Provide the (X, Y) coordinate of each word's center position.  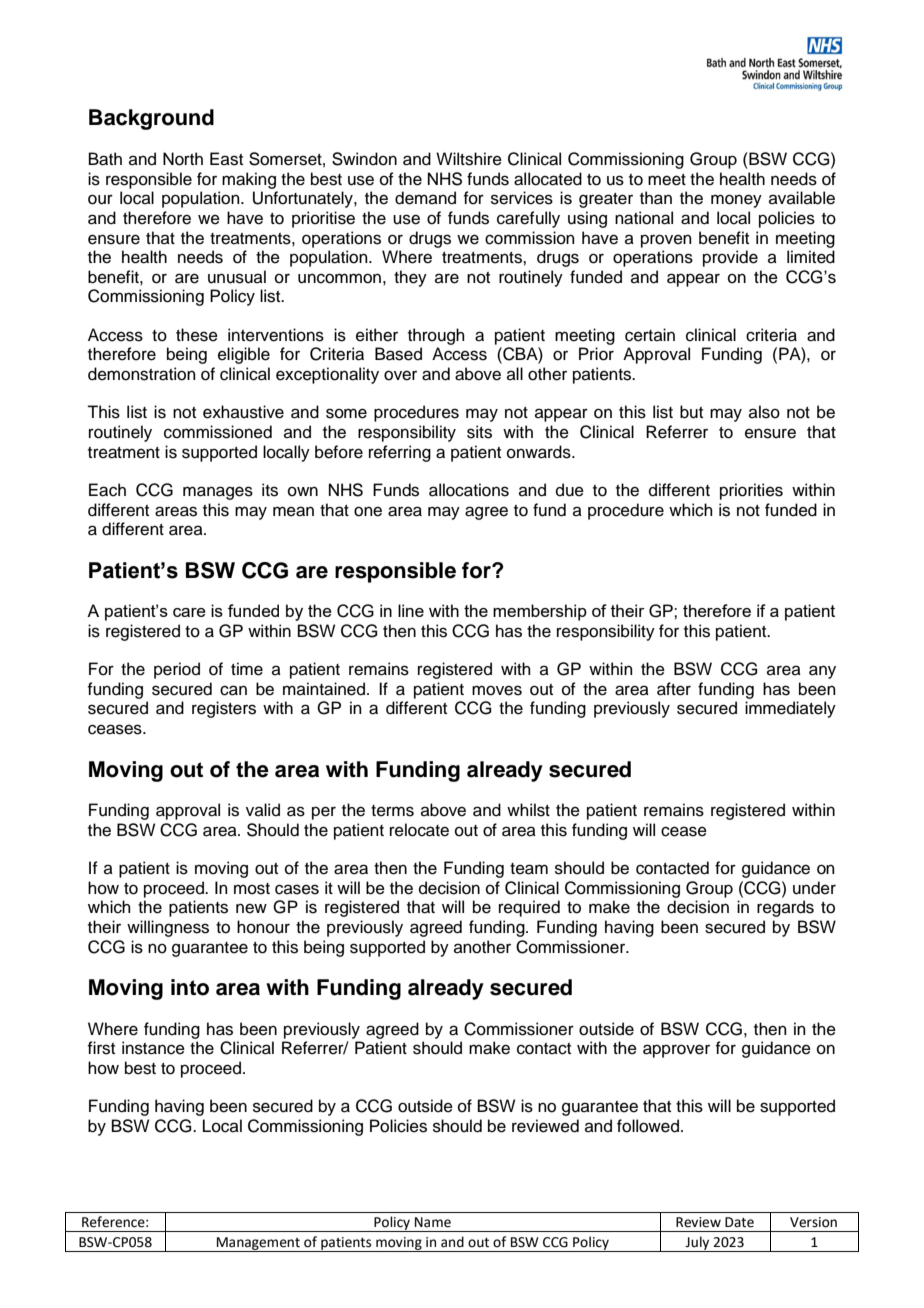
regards (785, 908)
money (736, 201)
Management (258, 1244)
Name (433, 1222)
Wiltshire (469, 159)
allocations (469, 490)
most (252, 889)
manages (218, 493)
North (183, 159)
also (764, 412)
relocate (419, 830)
